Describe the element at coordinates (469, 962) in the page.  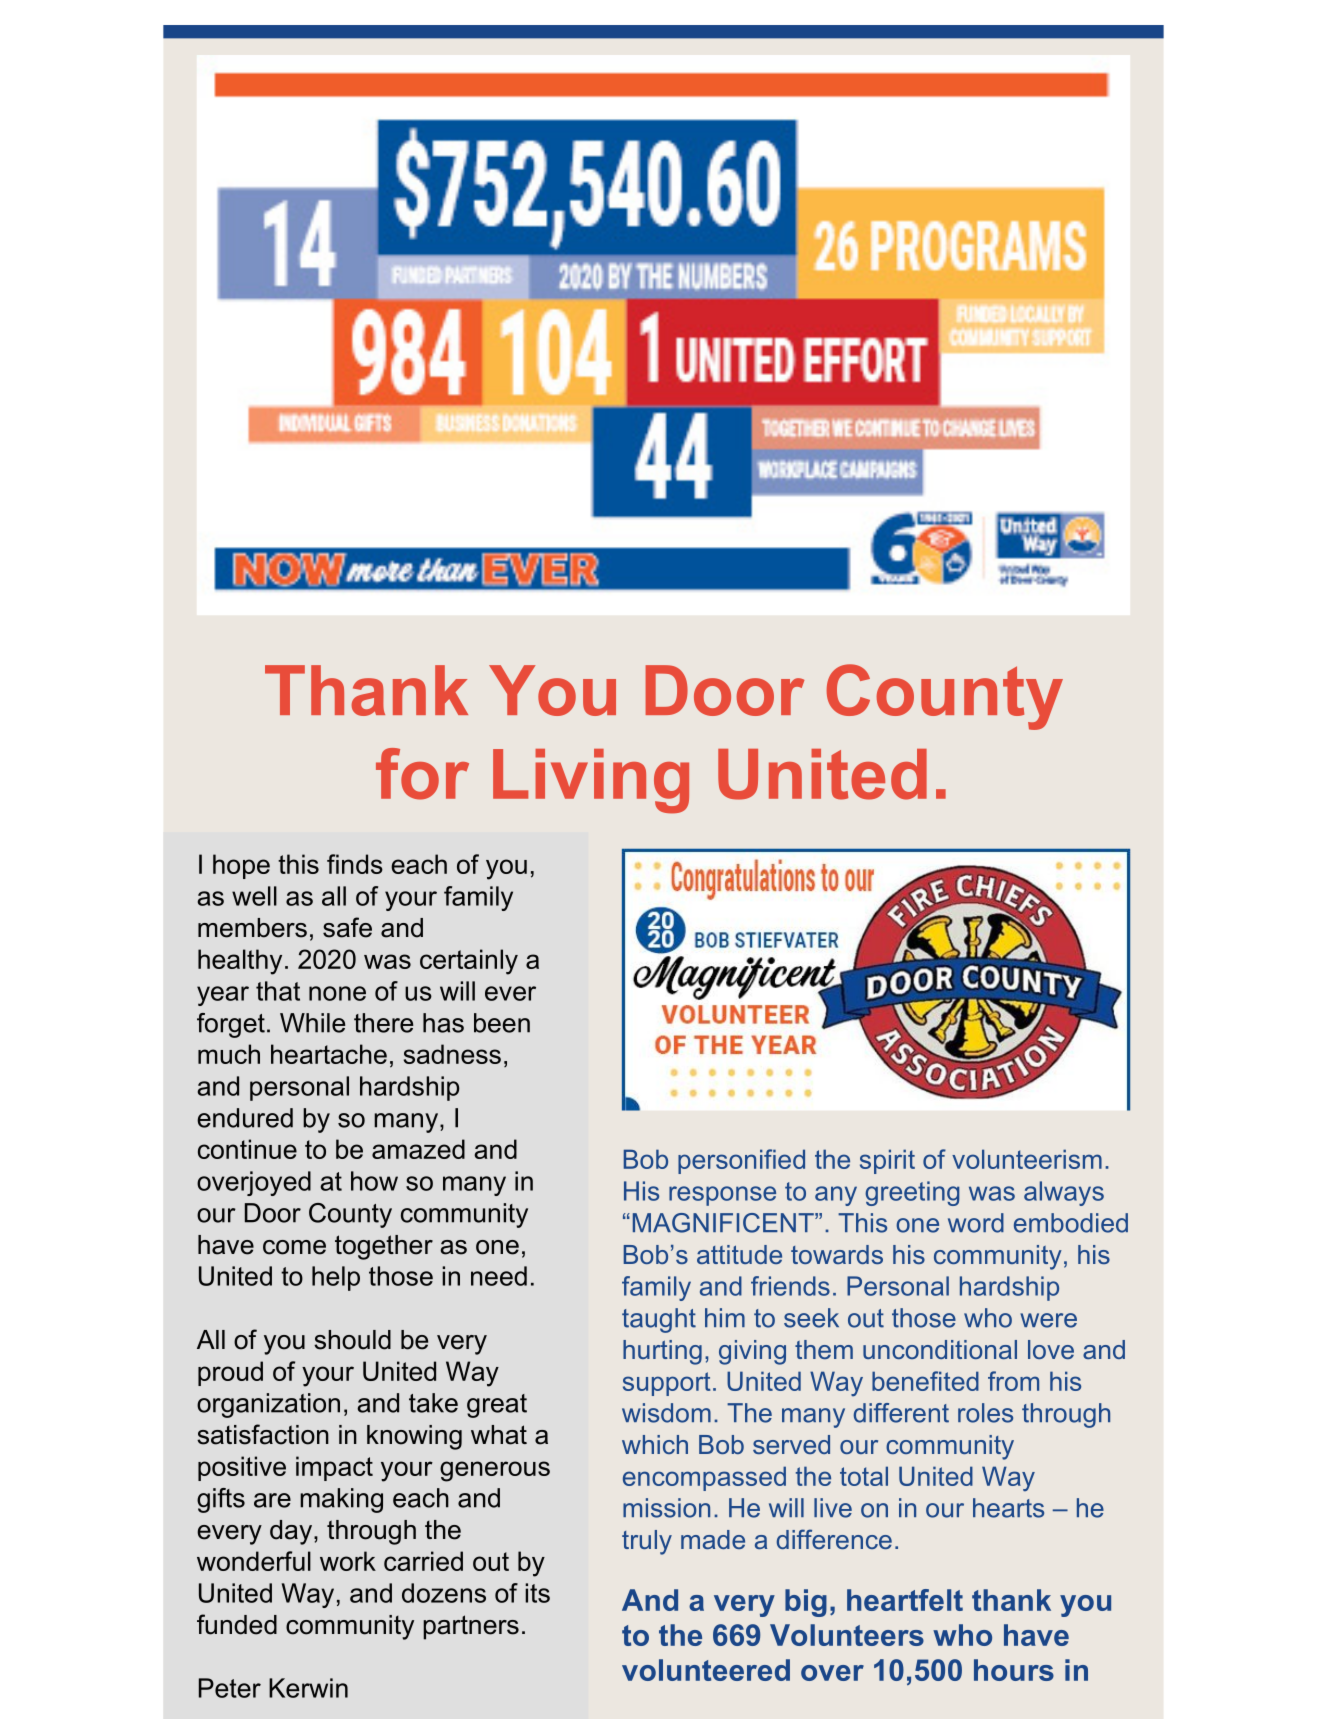
I see `certainly` at that location.
